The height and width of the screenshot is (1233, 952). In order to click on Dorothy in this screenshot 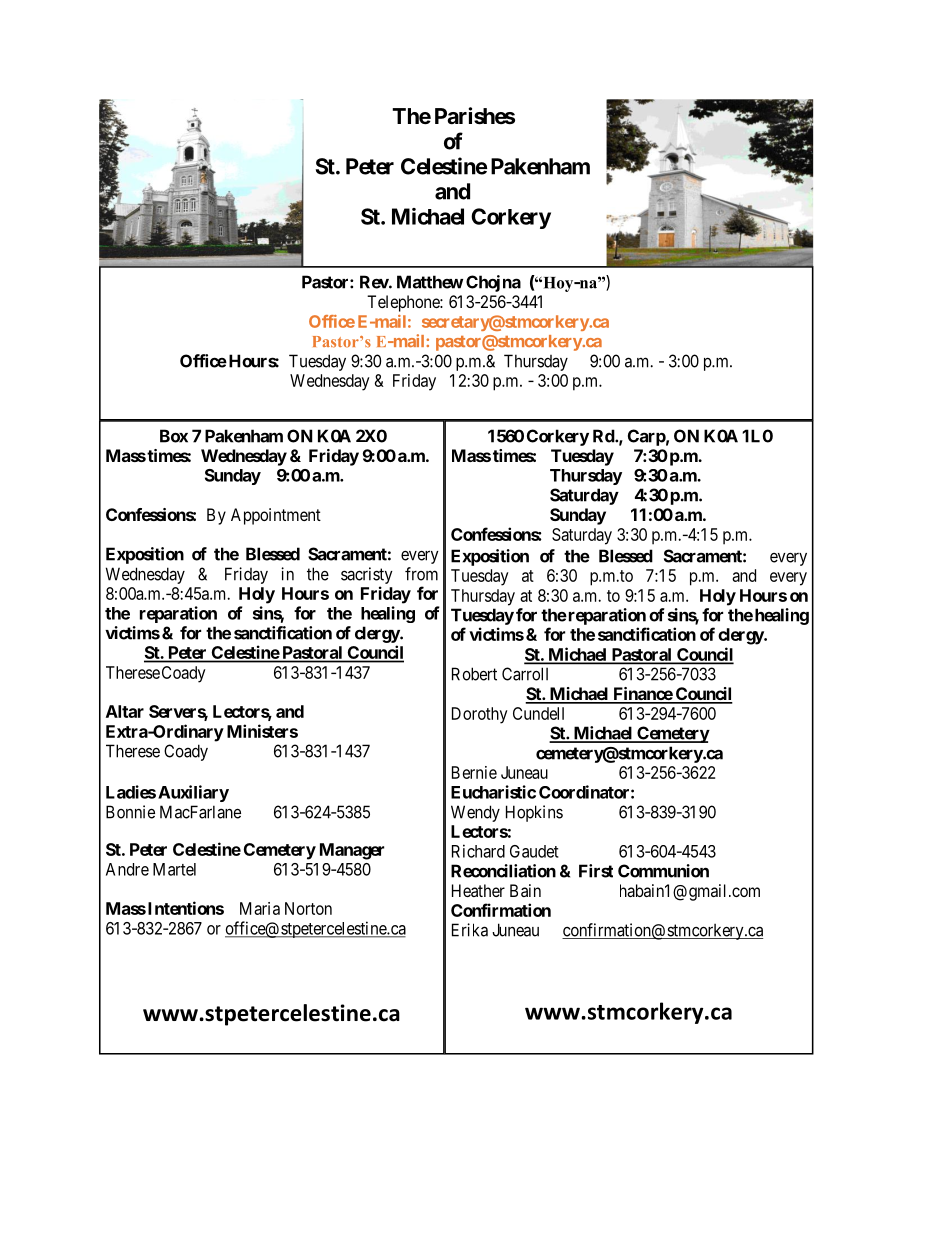, I will do `click(480, 715)`.
